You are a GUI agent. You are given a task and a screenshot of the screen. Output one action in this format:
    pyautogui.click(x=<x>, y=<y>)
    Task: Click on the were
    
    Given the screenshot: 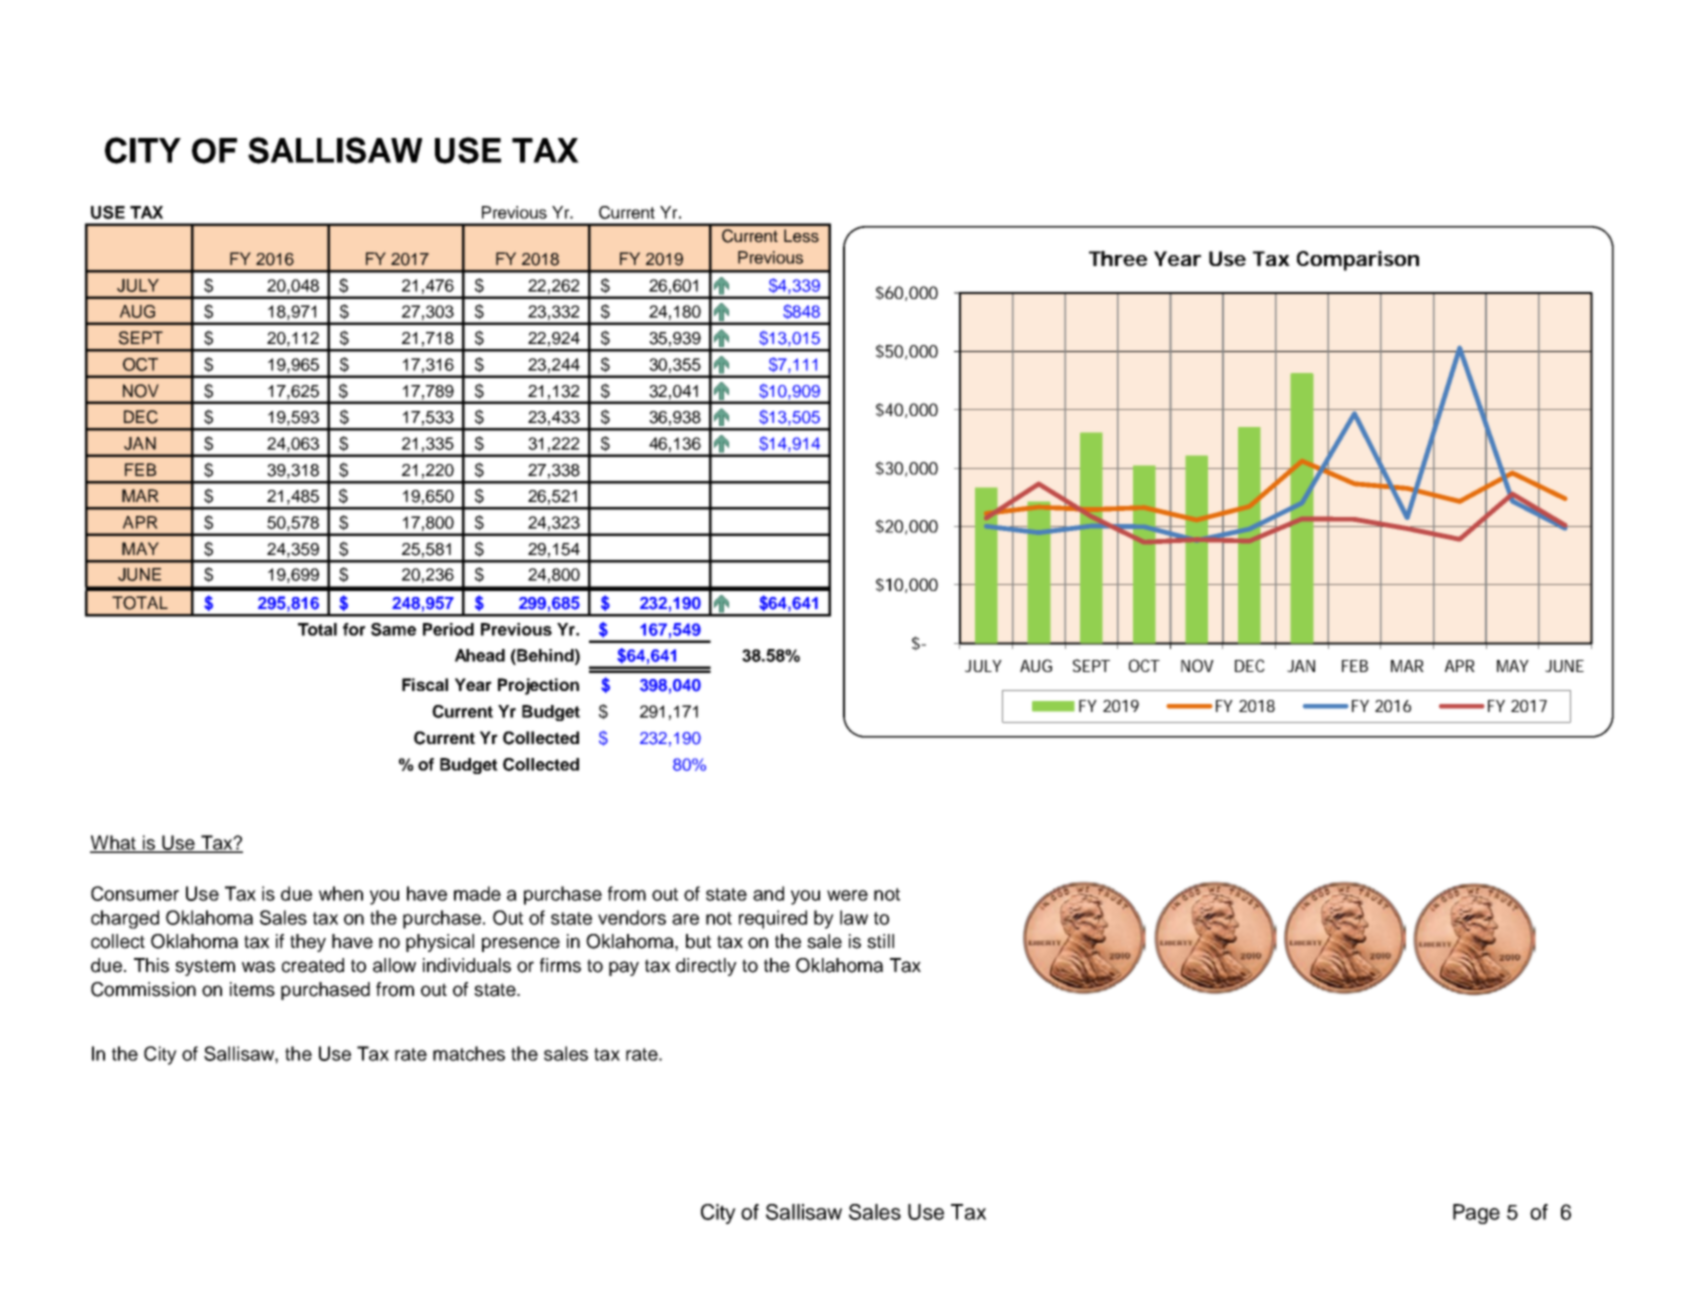 What is the action you would take?
    pyautogui.click(x=847, y=895)
